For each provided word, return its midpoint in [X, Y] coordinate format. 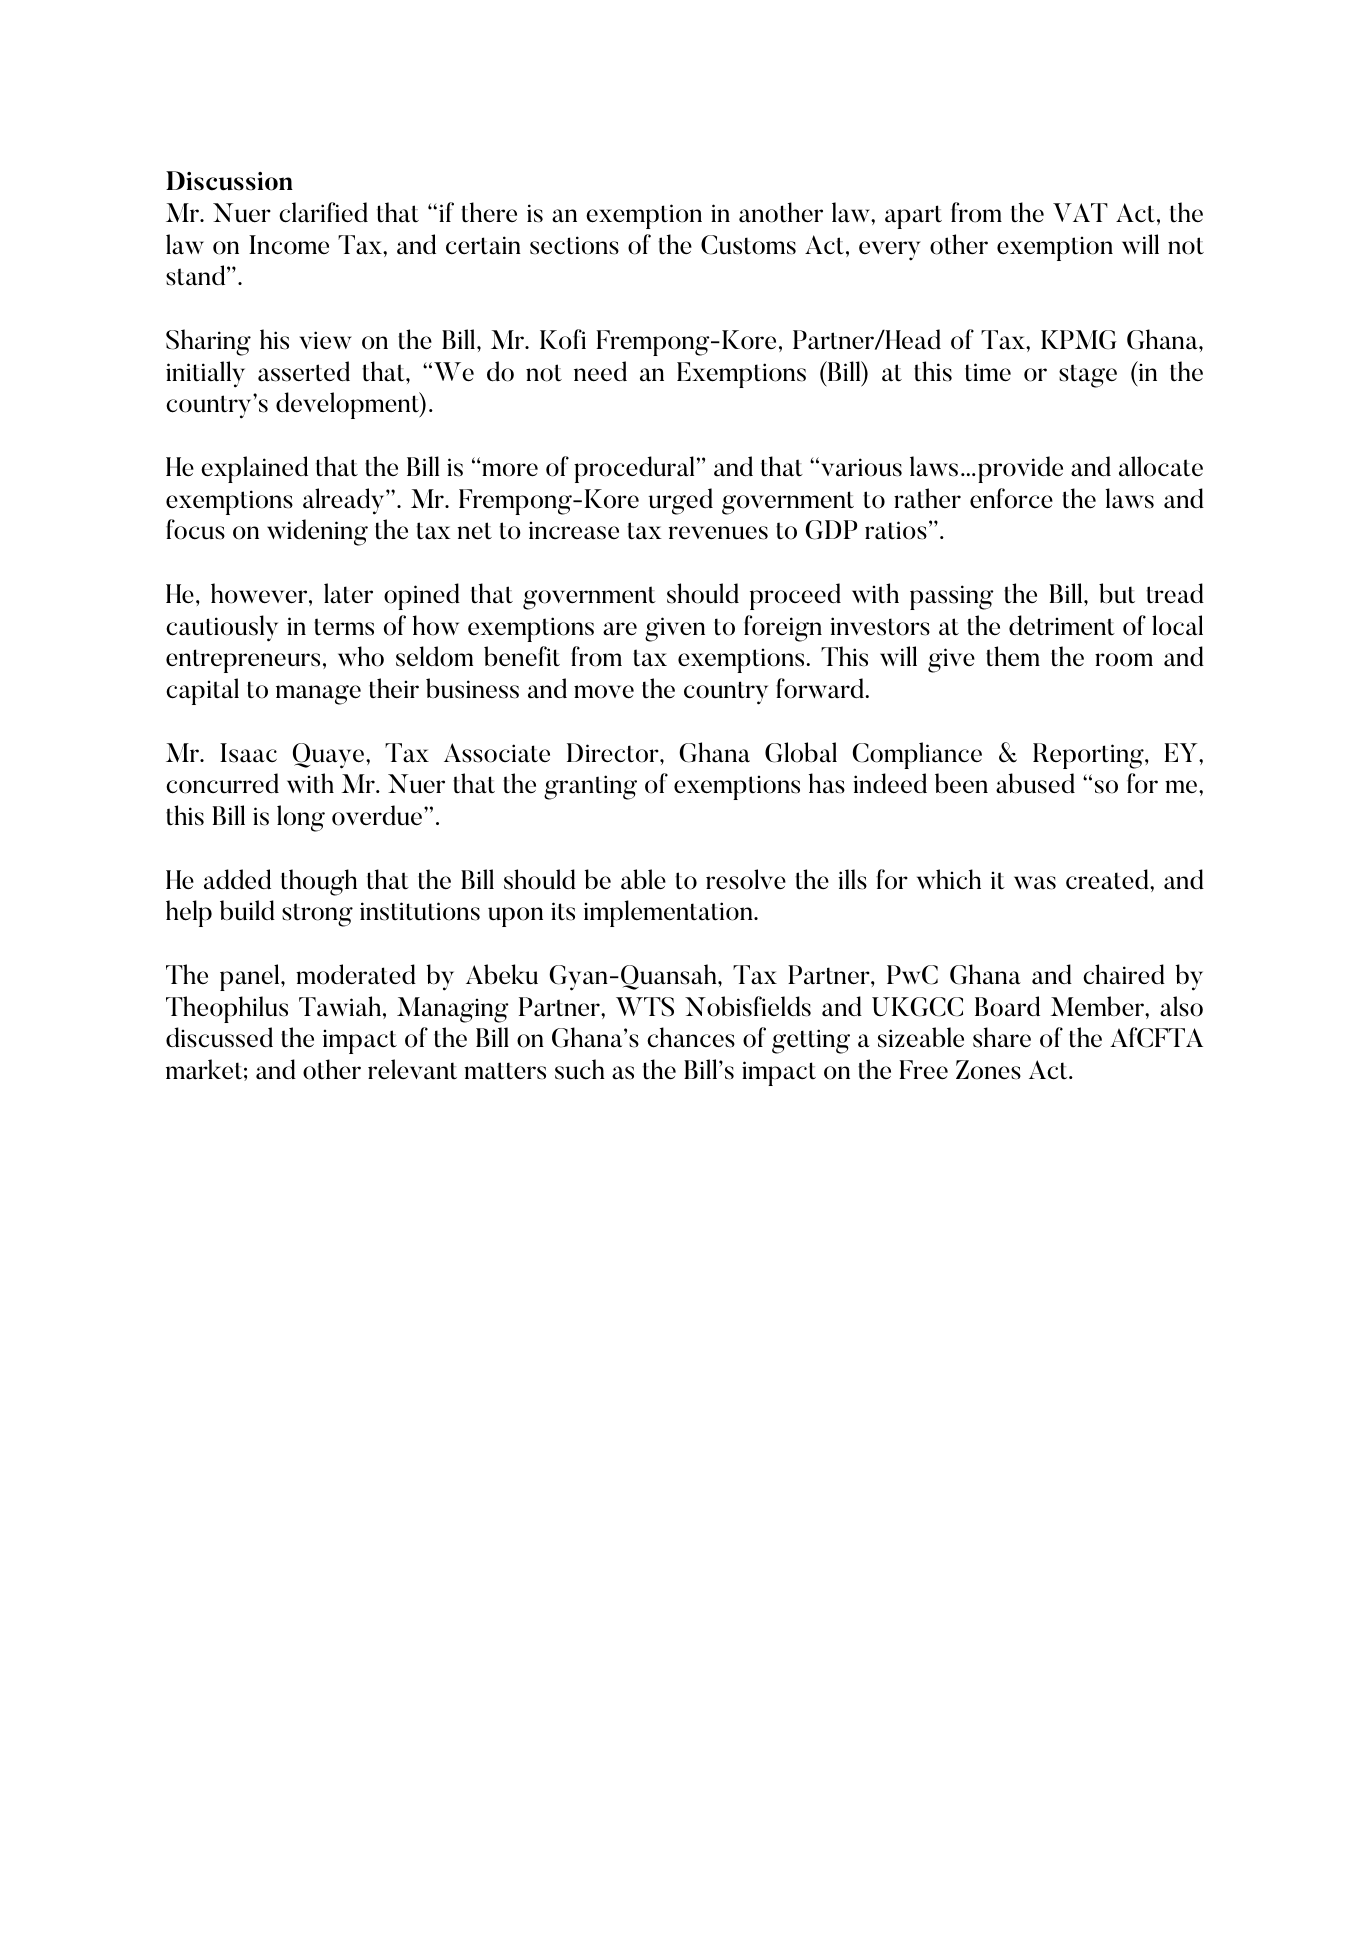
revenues [718, 533]
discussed [219, 1037]
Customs [748, 245]
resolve [746, 879]
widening [317, 532]
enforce [1011, 498]
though [319, 882]
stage [1088, 376]
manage [318, 695]
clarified [323, 212]
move [604, 692]
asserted [304, 371]
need [600, 371]
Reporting [1089, 756]
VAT [1080, 212]
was [1035, 883]
